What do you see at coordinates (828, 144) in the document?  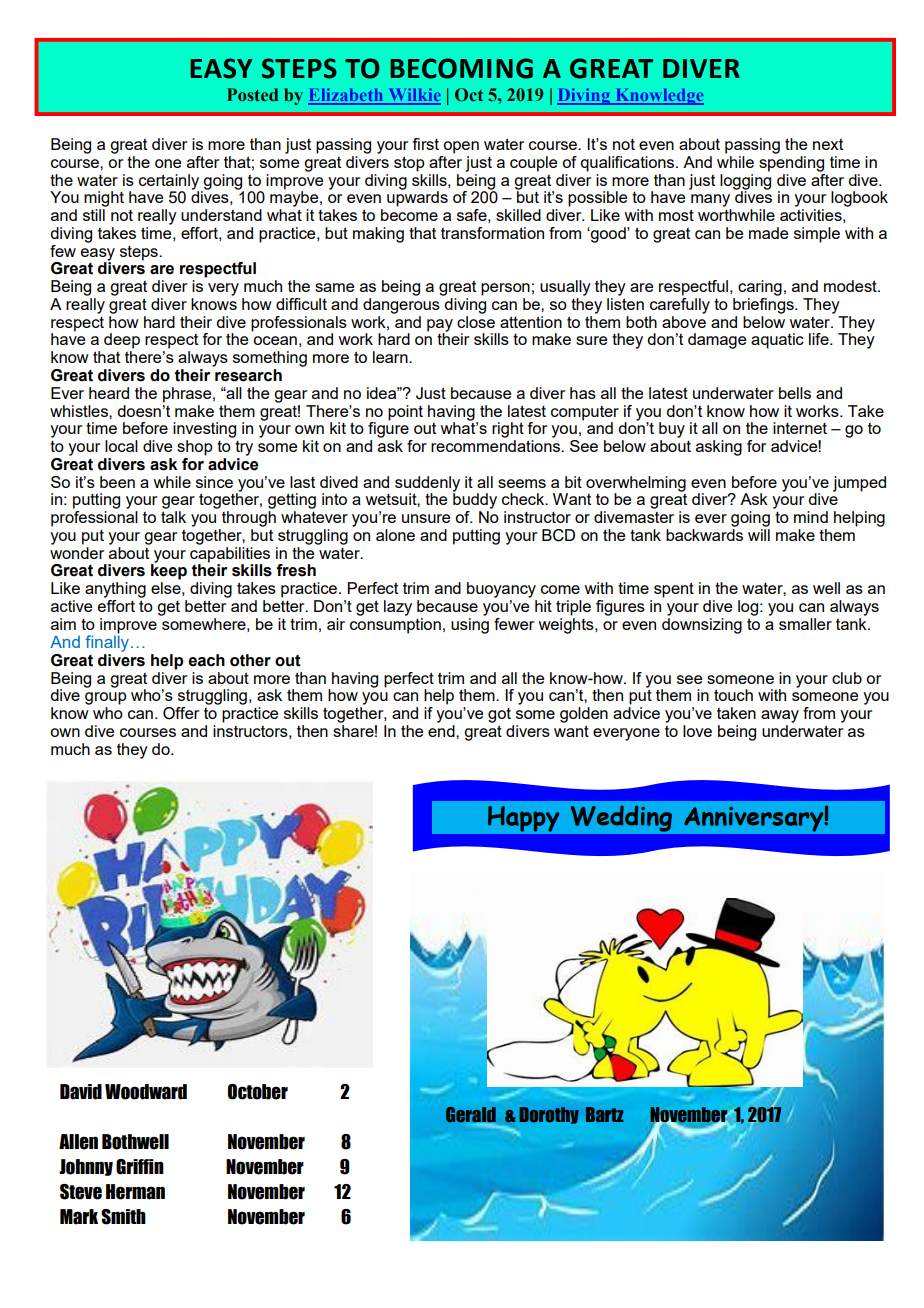 I see `next` at bounding box center [828, 144].
